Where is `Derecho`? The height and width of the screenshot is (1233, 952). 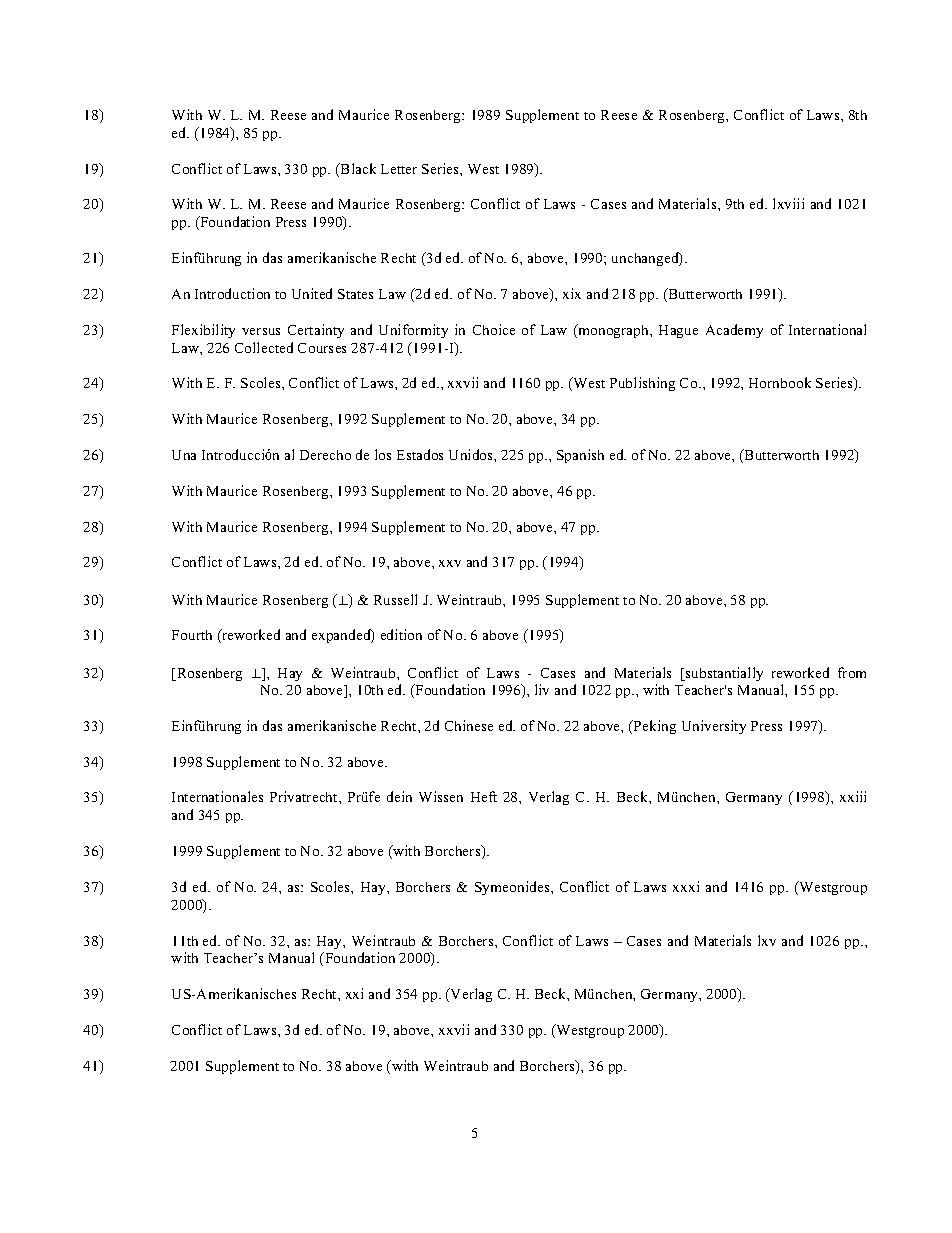 Derecho is located at coordinates (325, 455).
